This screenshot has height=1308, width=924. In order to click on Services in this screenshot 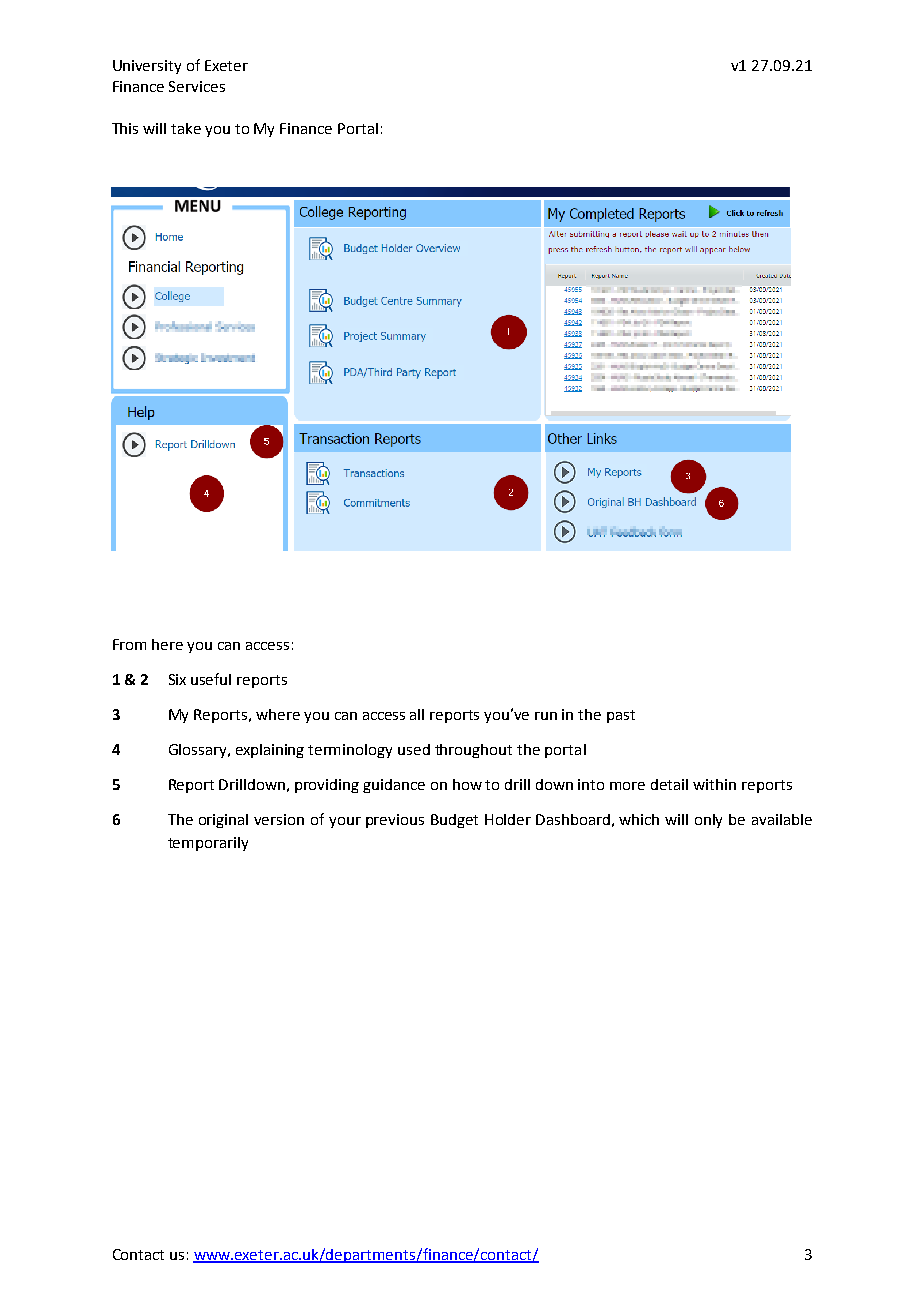, I will do `click(197, 86)`.
